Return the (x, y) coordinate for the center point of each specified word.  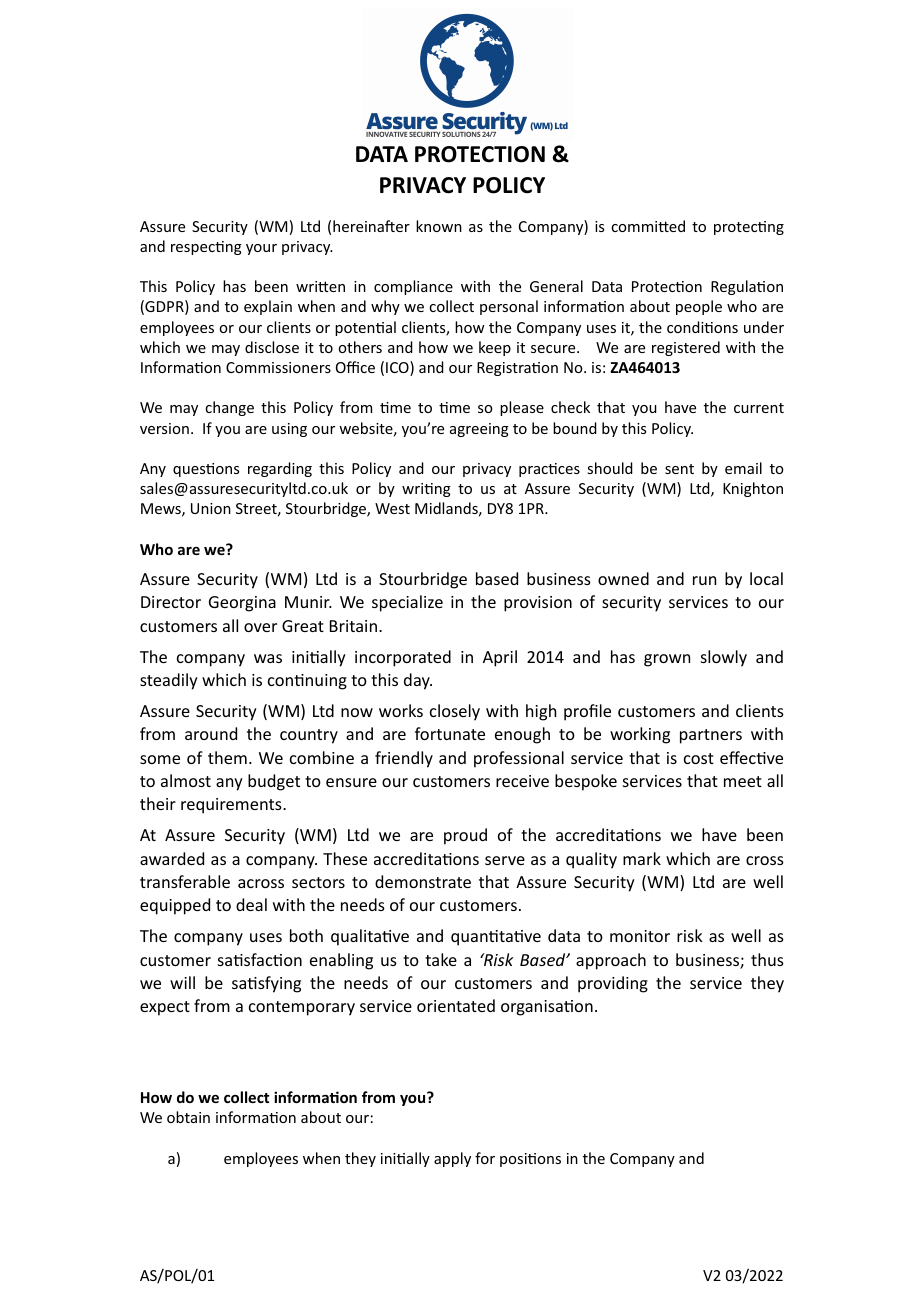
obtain (188, 1117)
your (261, 249)
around (211, 733)
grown (667, 660)
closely (455, 712)
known (439, 226)
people (699, 307)
